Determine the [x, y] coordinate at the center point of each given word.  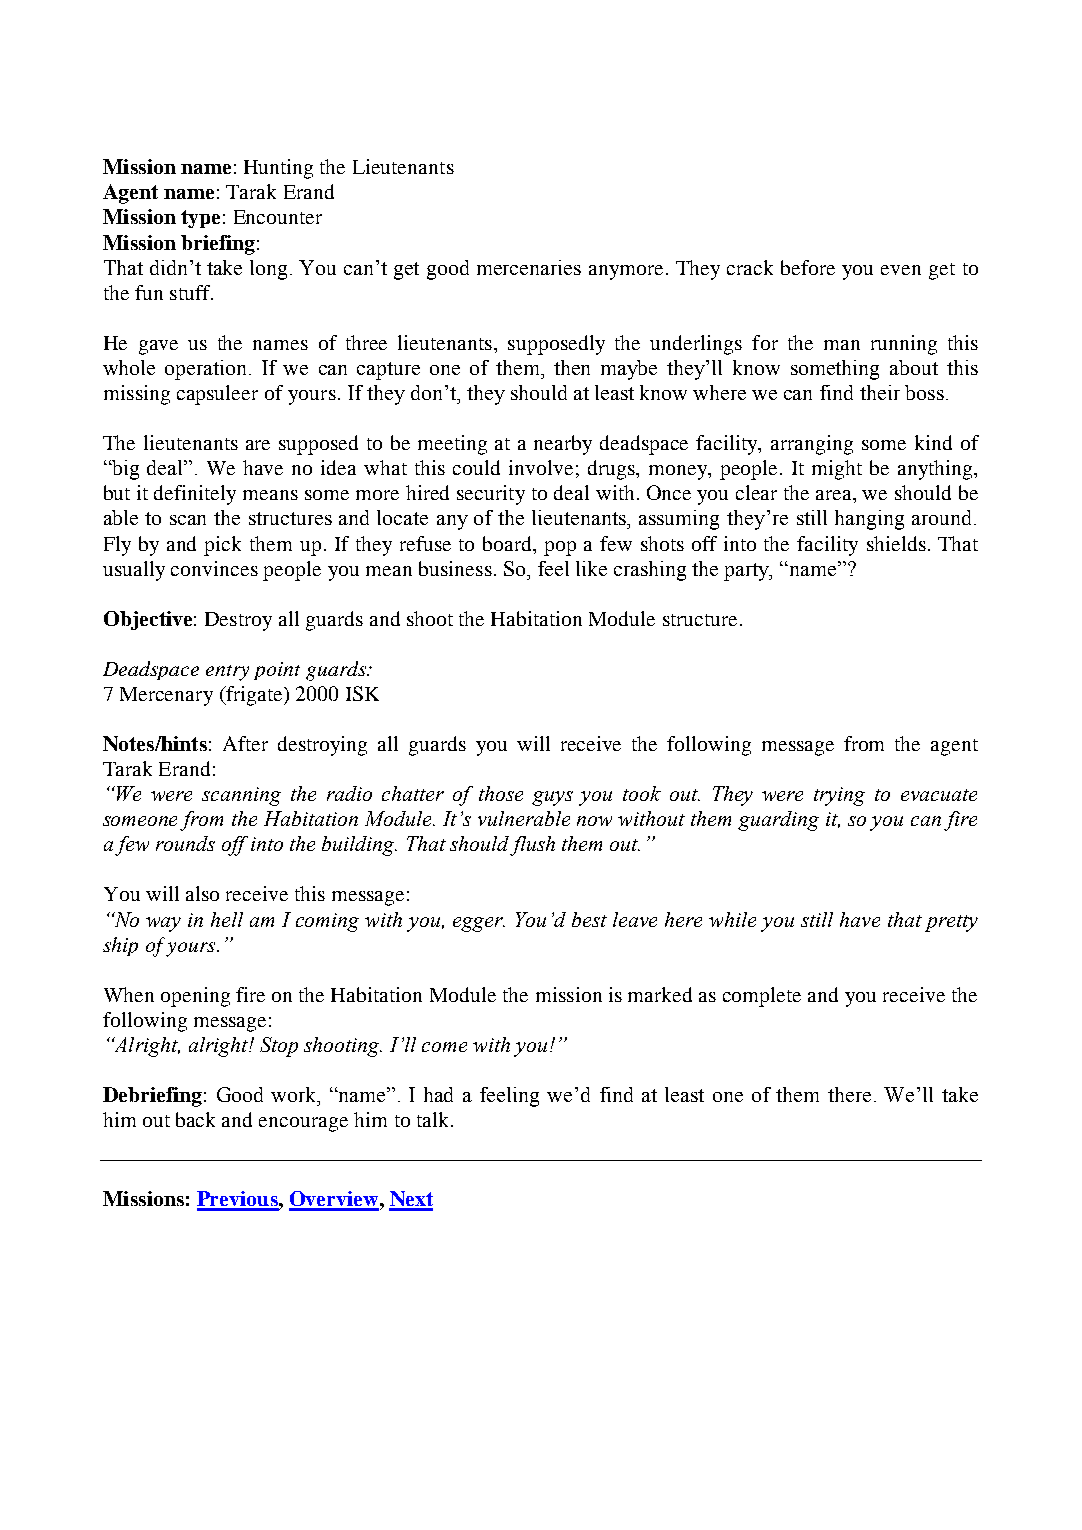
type [200, 219]
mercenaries [529, 267]
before [808, 267]
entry [227, 673]
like [591, 568]
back [195, 1119]
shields [896, 543]
